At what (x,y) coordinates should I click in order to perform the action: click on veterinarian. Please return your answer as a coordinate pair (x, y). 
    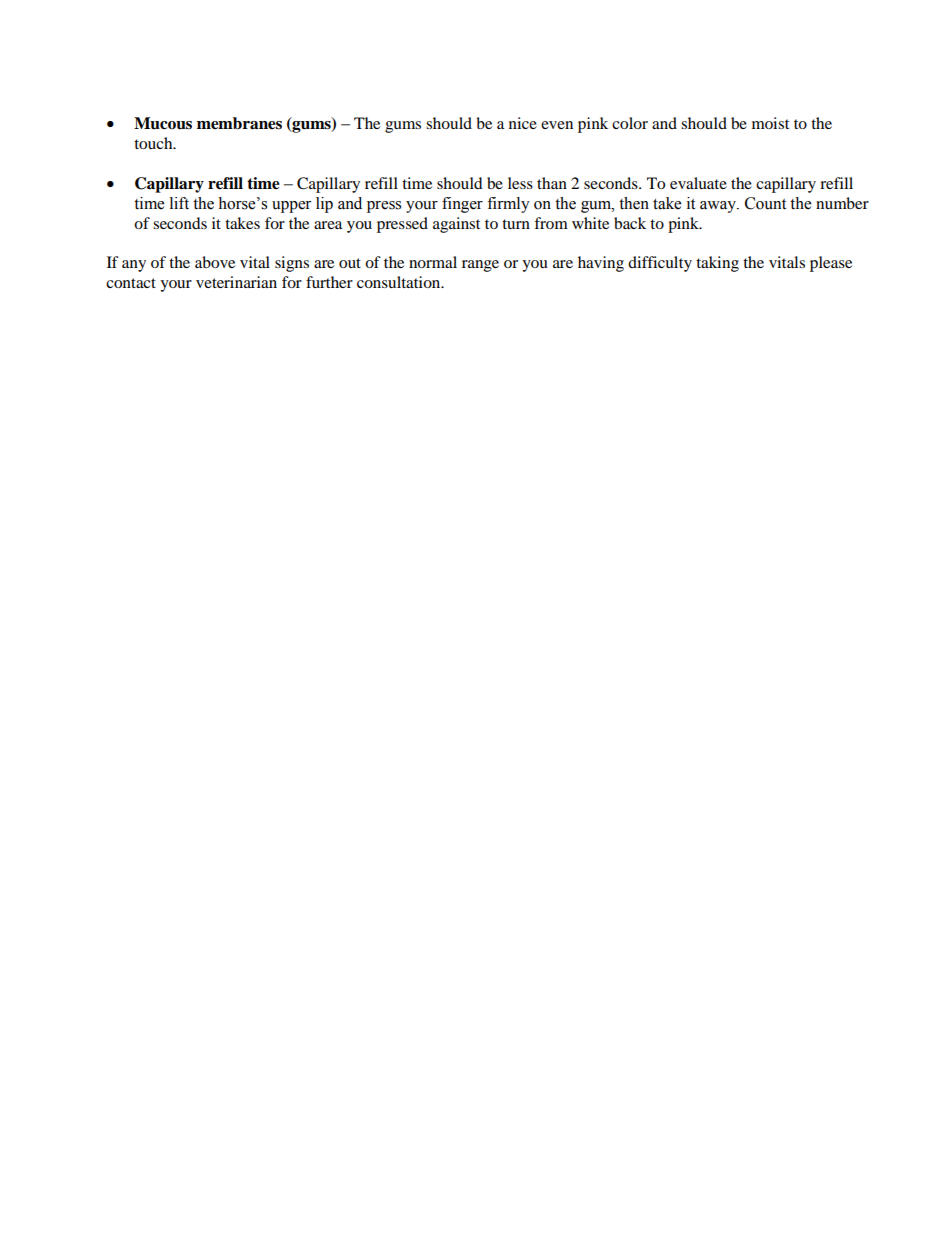
    Looking at the image, I should click on (236, 282).
